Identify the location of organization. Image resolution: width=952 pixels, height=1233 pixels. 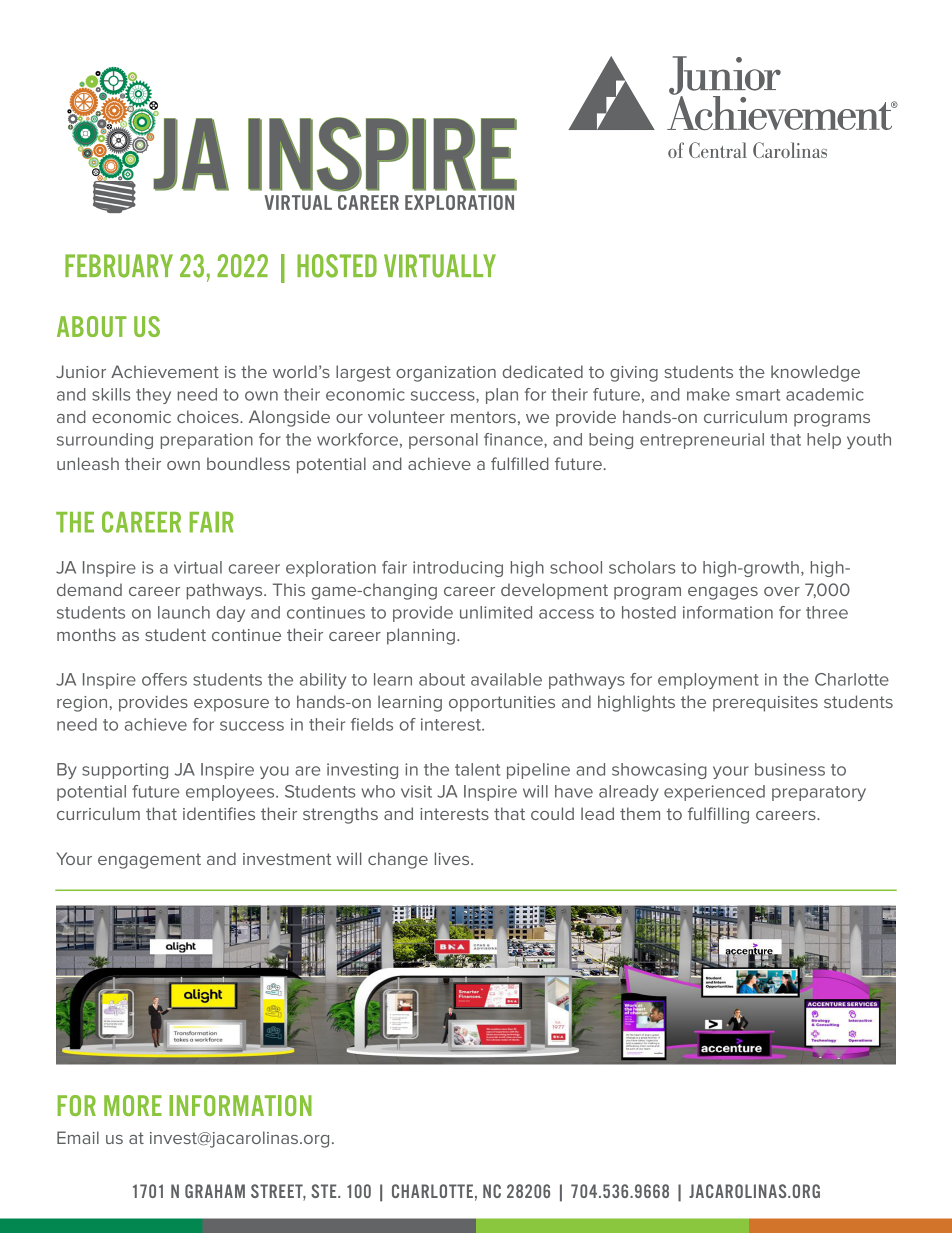
(446, 374).
